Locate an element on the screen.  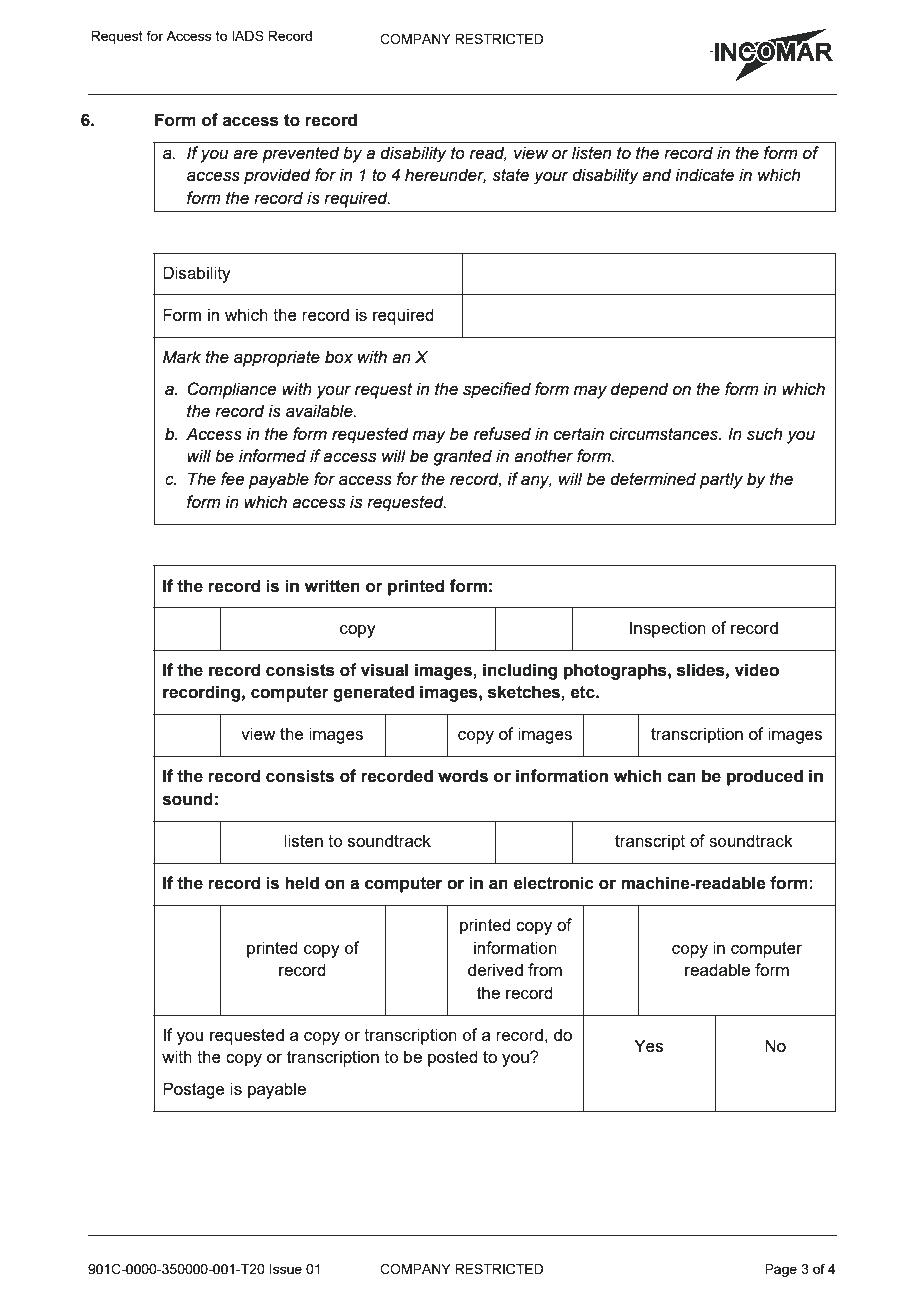
Yes is located at coordinates (649, 1045).
